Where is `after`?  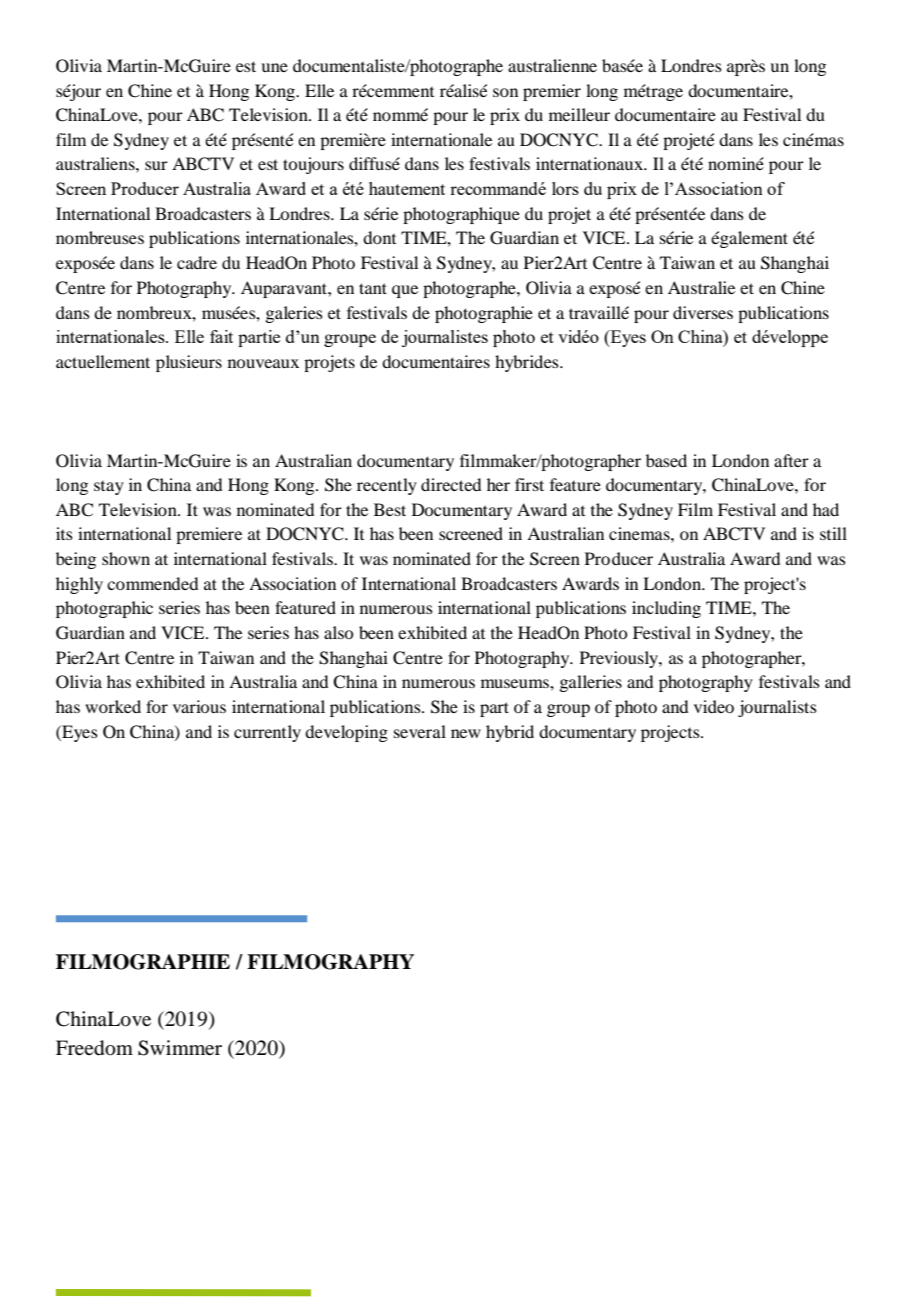 after is located at coordinates (791, 460).
